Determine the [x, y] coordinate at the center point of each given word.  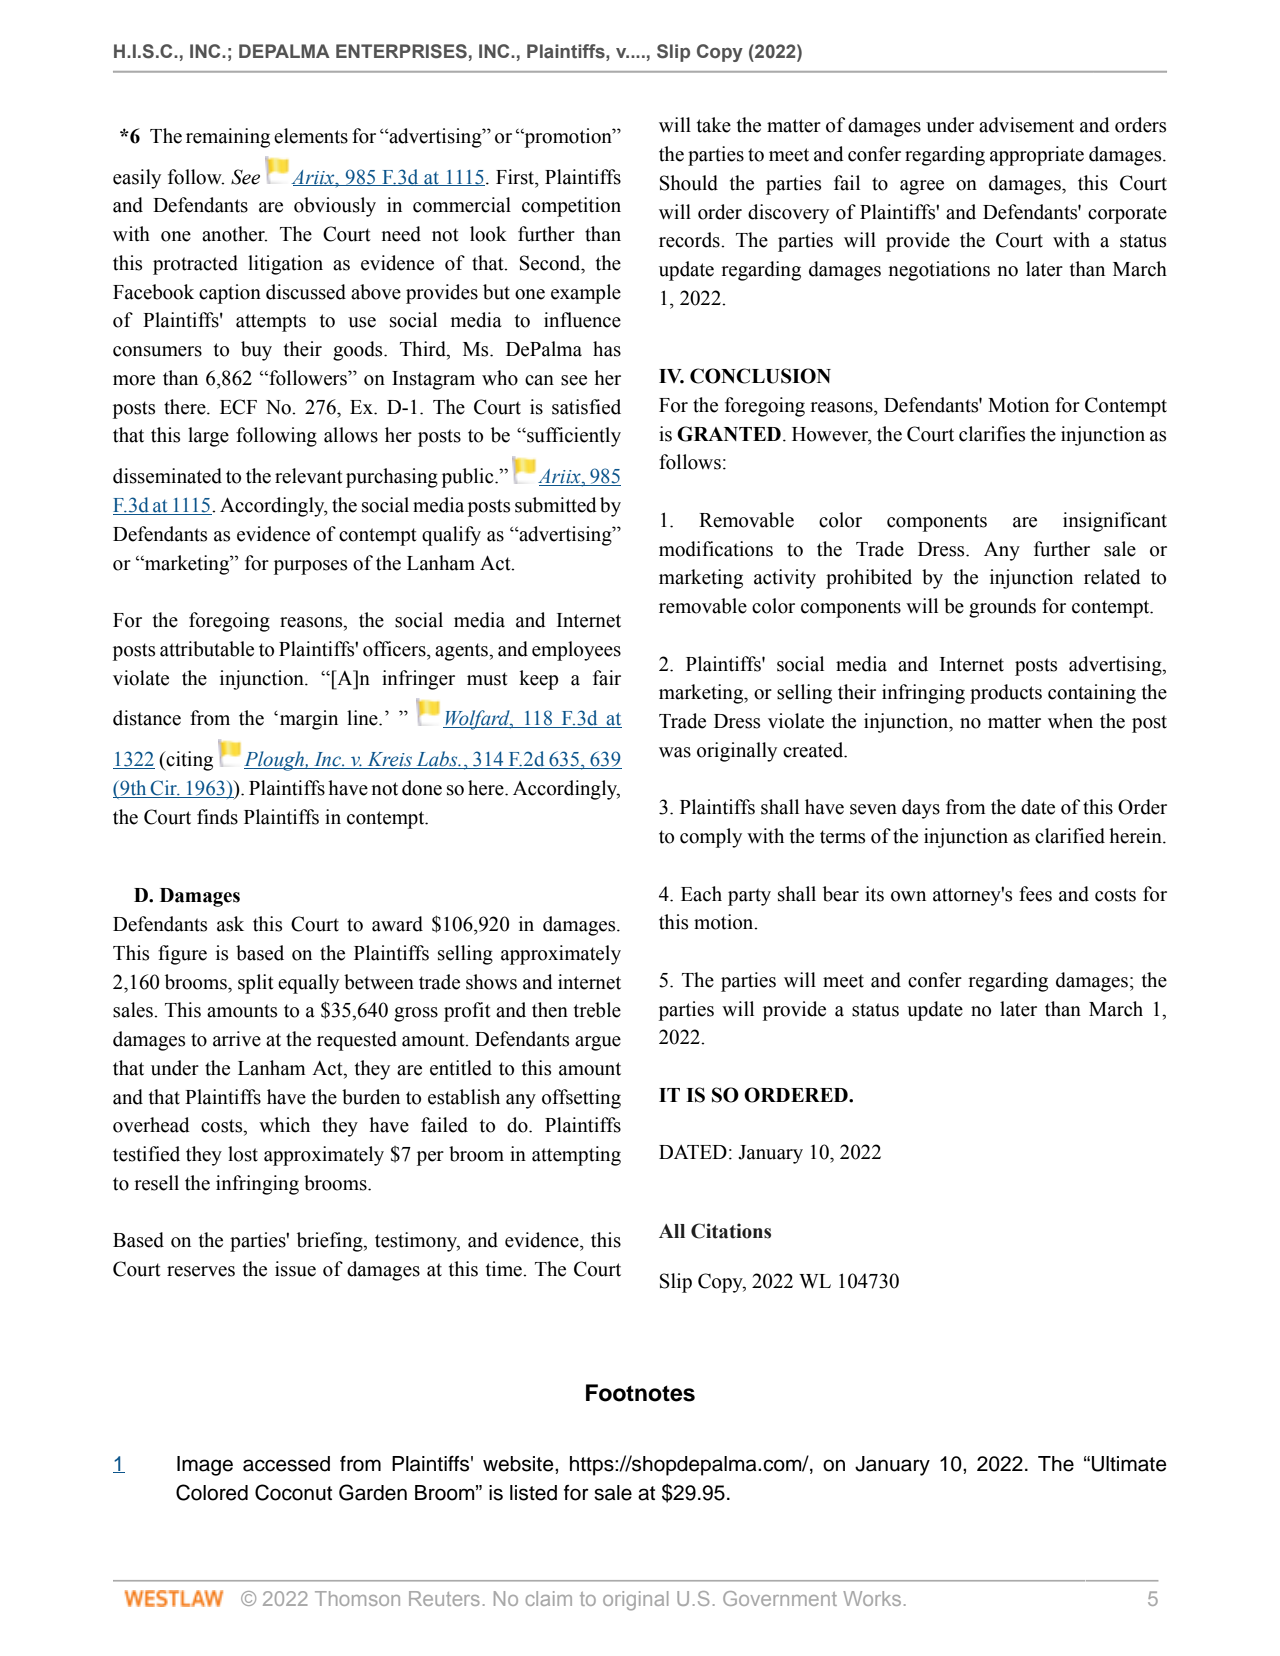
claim [549, 1598]
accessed [286, 1464]
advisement [1026, 125]
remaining [228, 138]
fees [1035, 894]
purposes [310, 567]
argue [598, 1043]
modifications [716, 549]
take [714, 125]
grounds [1002, 608]
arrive [237, 1039]
